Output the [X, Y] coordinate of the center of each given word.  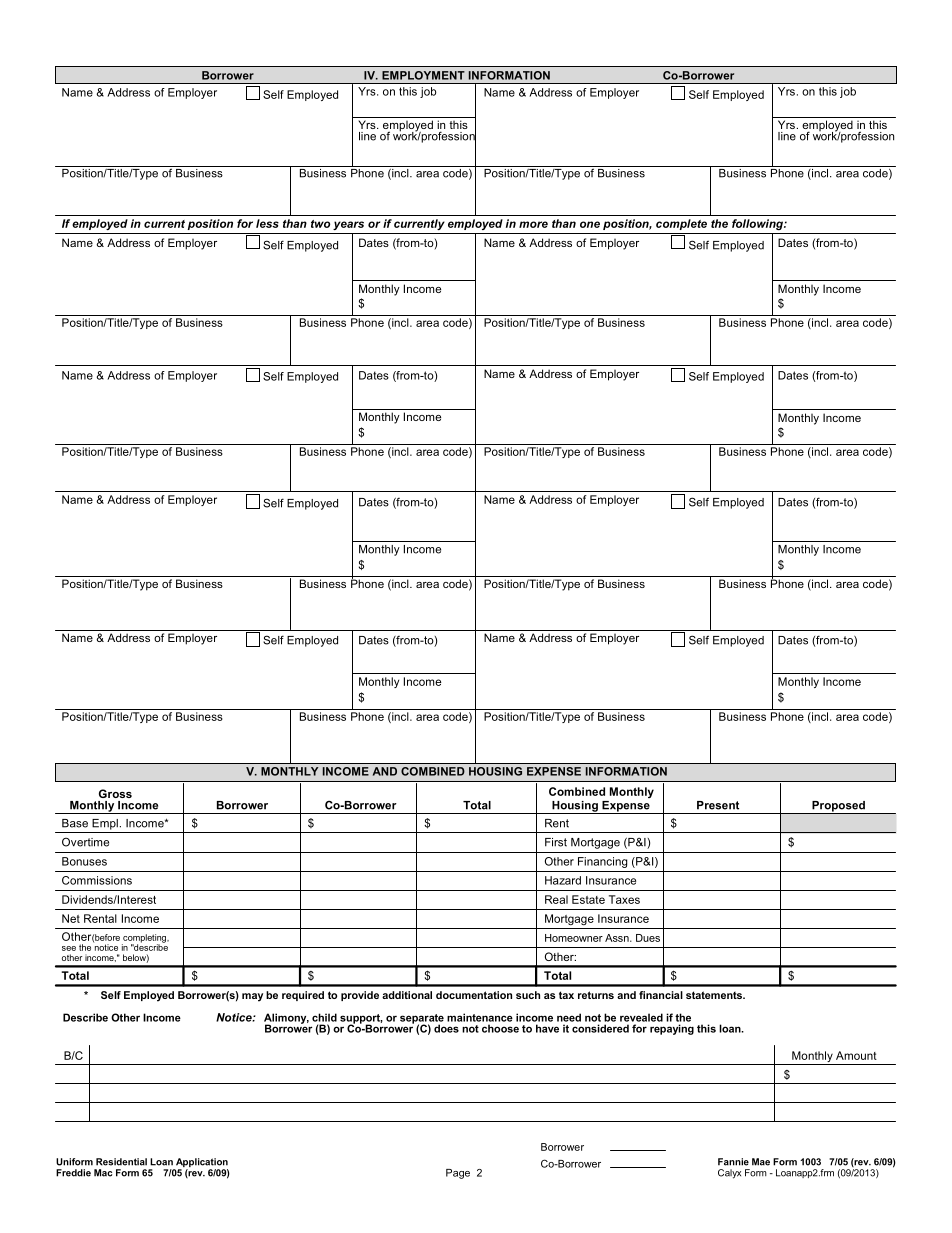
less [267, 223]
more [533, 224]
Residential [121, 1162]
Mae [761, 1162]
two [320, 224]
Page [458, 1174]
